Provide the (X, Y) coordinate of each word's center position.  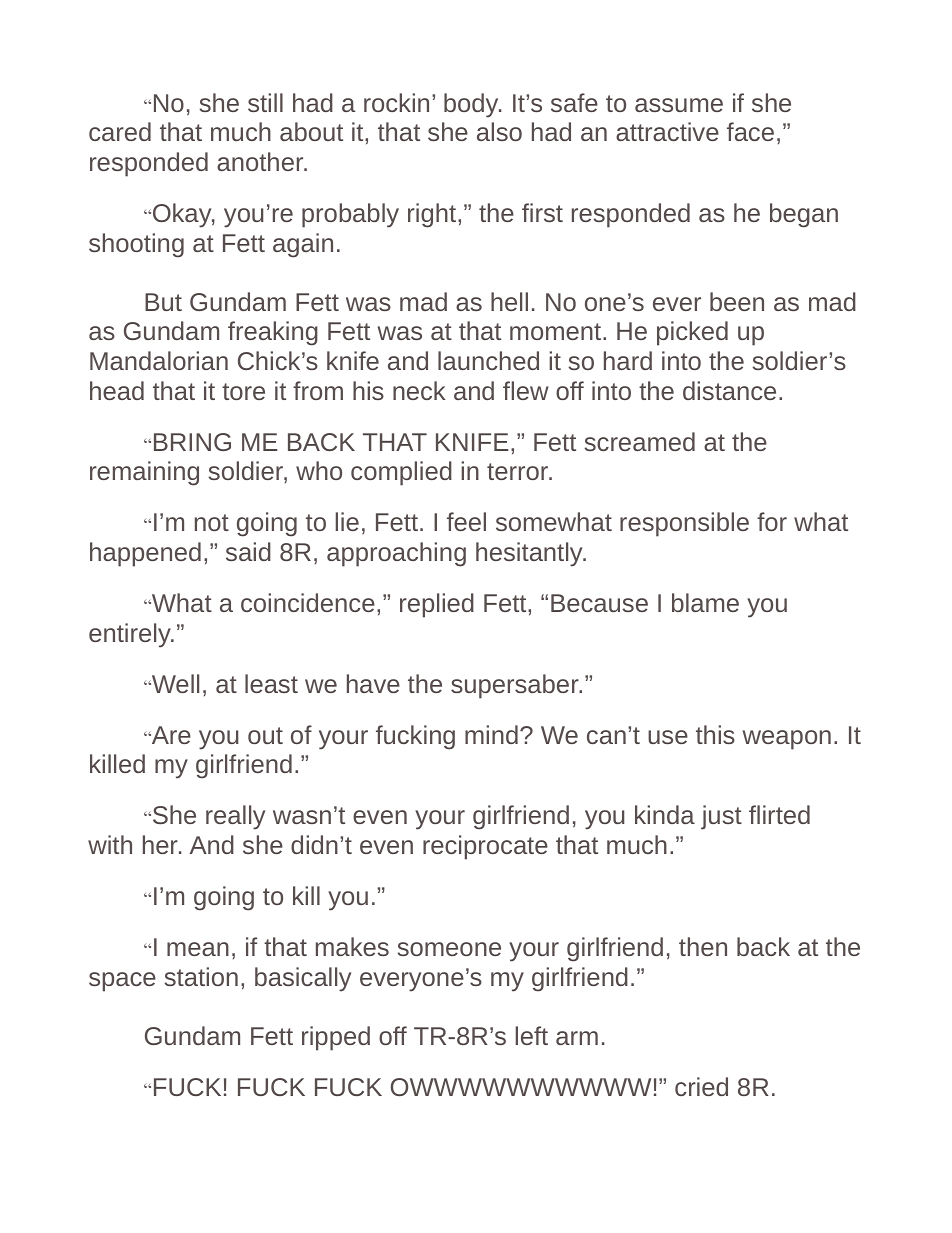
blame (705, 602)
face (750, 131)
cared (120, 131)
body (472, 105)
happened (145, 554)
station (201, 976)
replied (437, 605)
